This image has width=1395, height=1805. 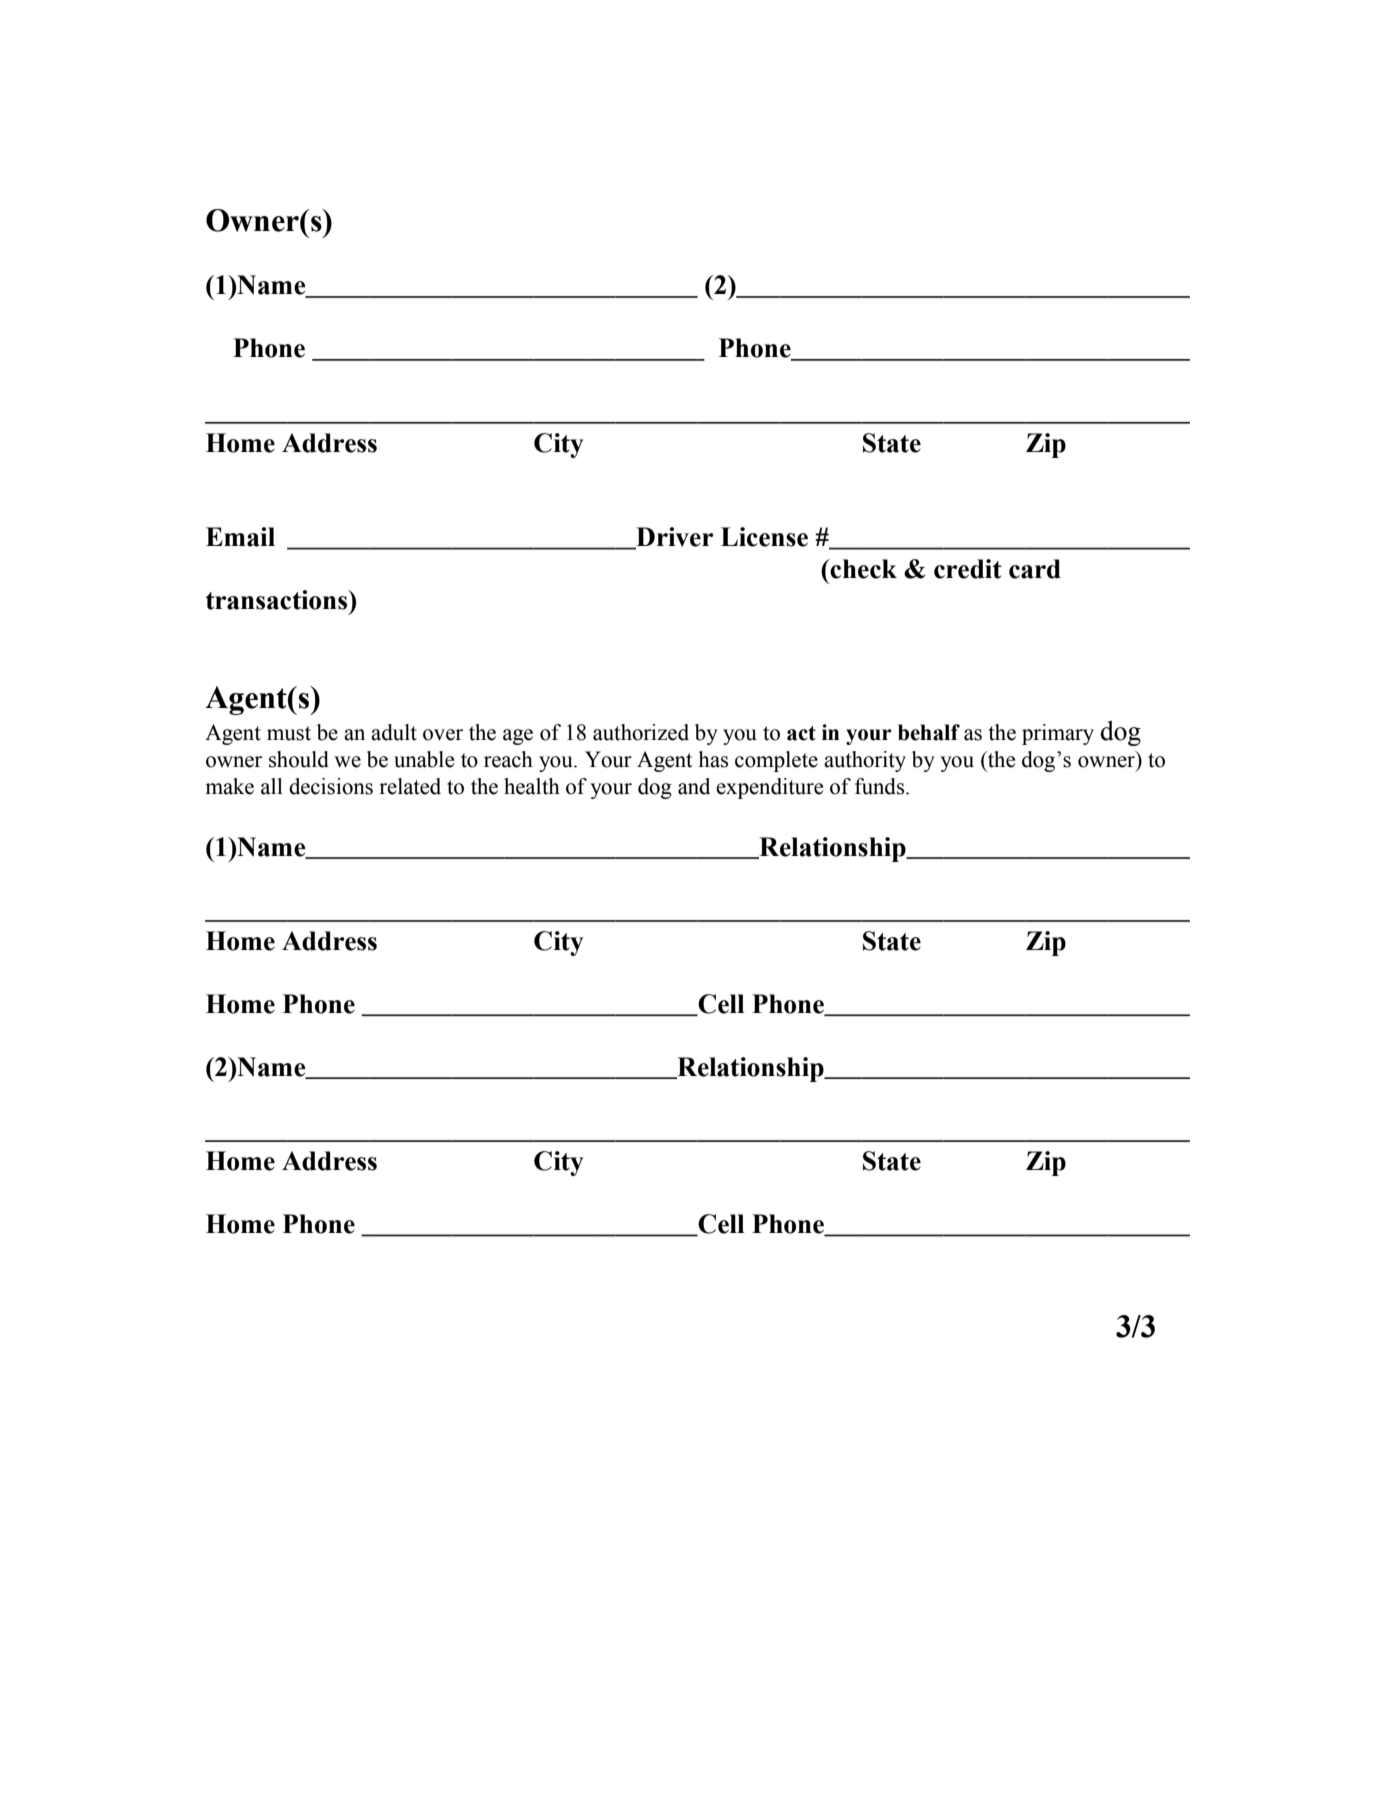 What do you see at coordinates (443, 735) in the image?
I see `over` at bounding box center [443, 735].
